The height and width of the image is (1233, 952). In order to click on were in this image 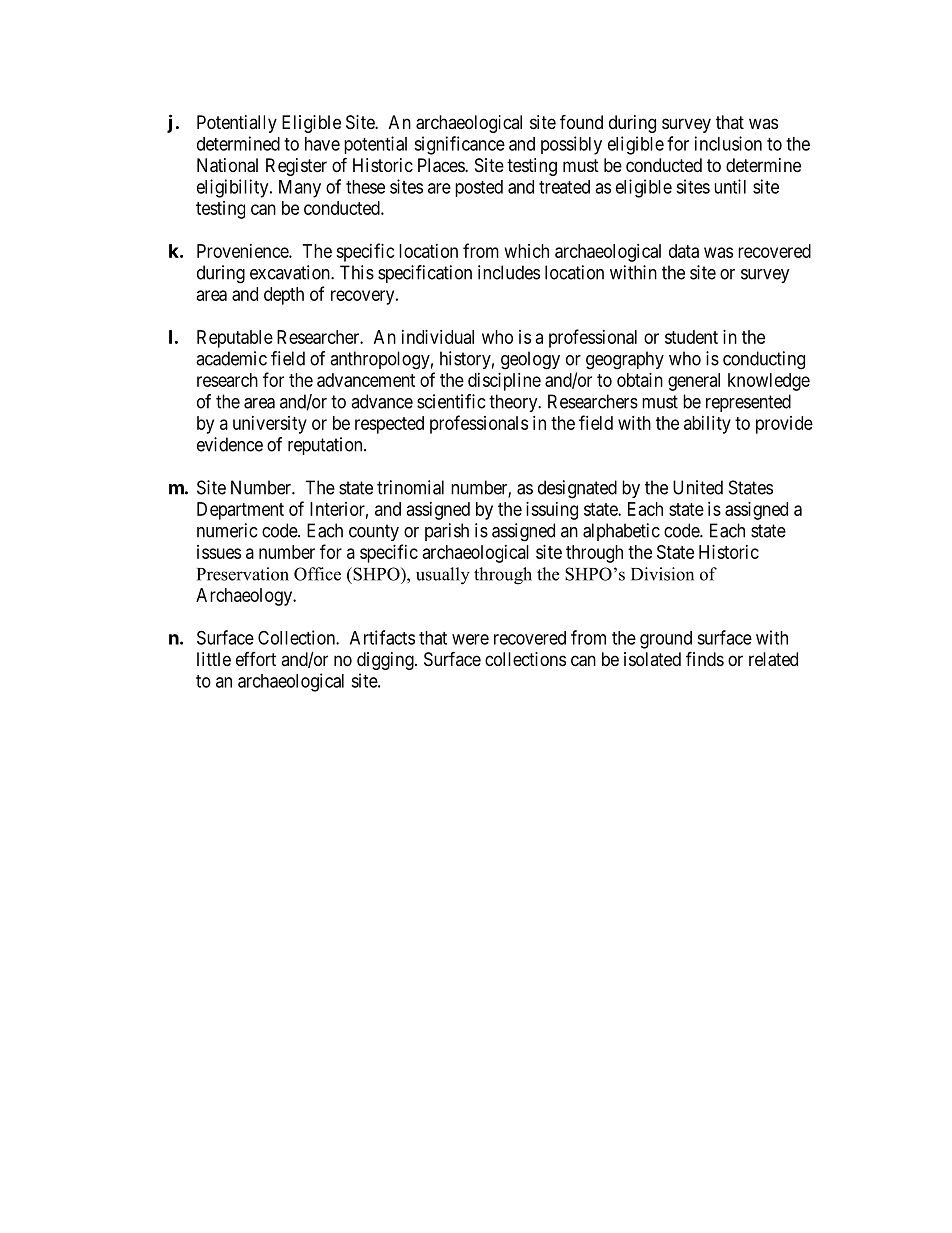, I will do `click(470, 639)`.
